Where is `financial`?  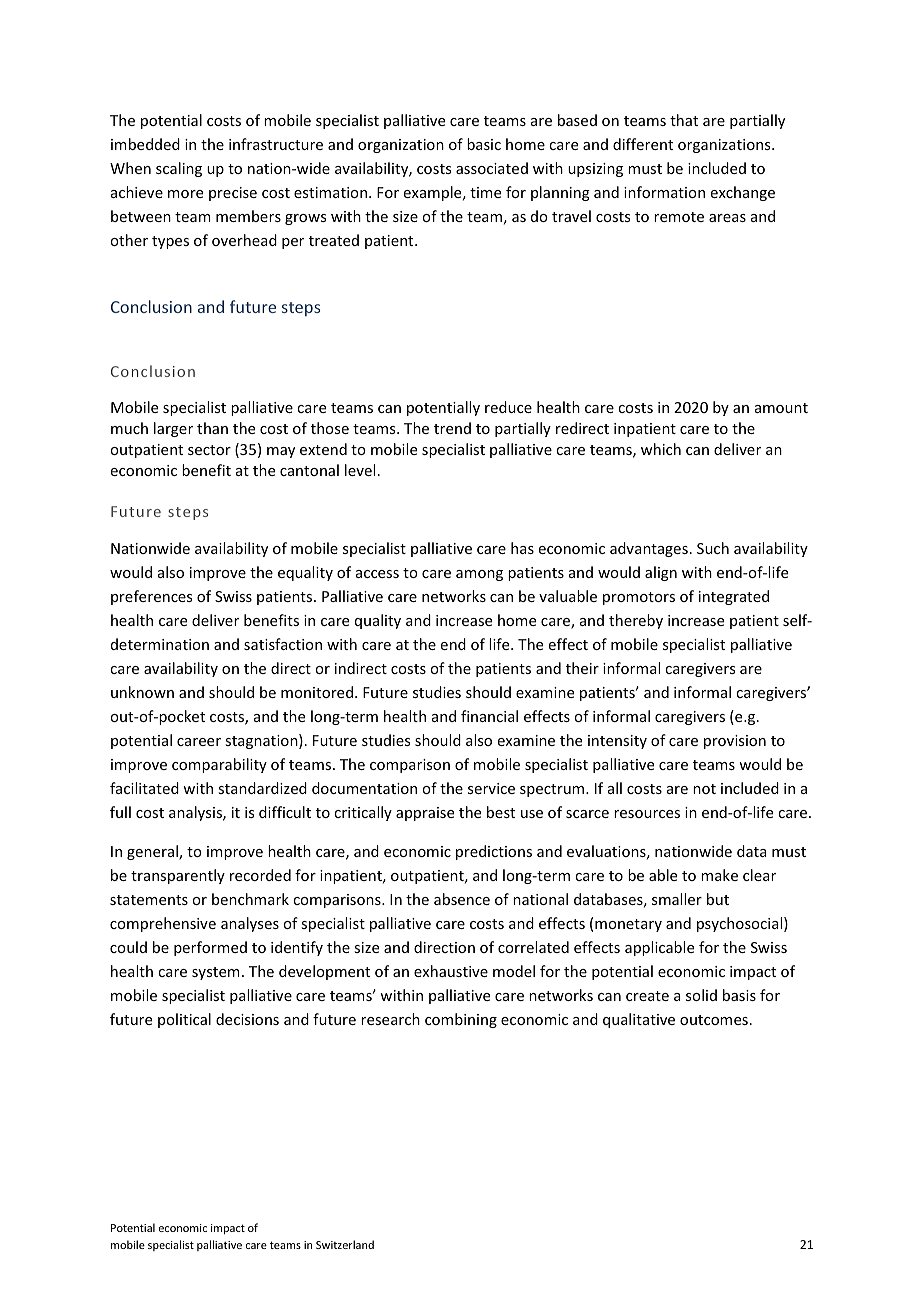 financial is located at coordinates (489, 716).
